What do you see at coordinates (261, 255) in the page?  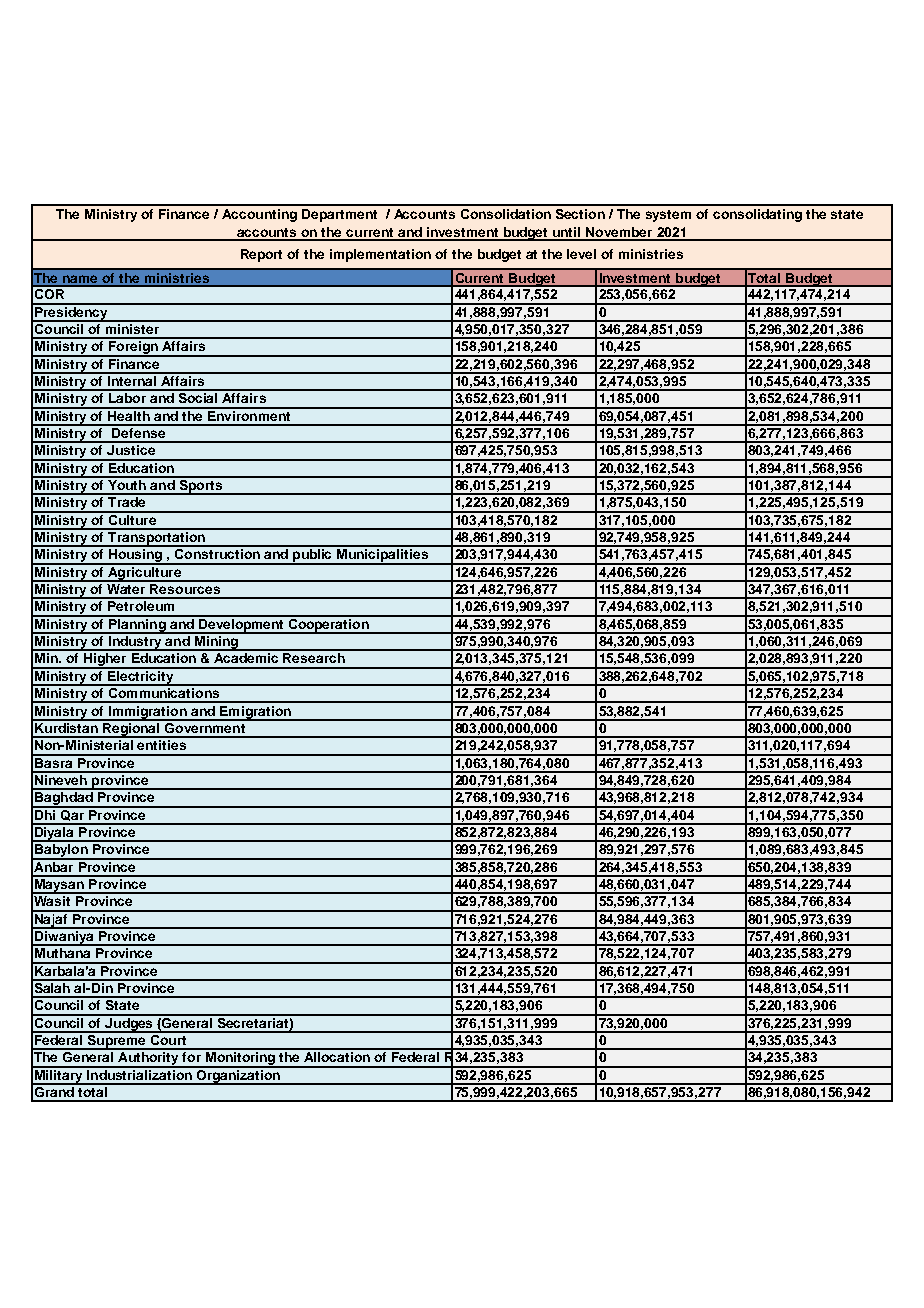 I see `Report` at bounding box center [261, 255].
